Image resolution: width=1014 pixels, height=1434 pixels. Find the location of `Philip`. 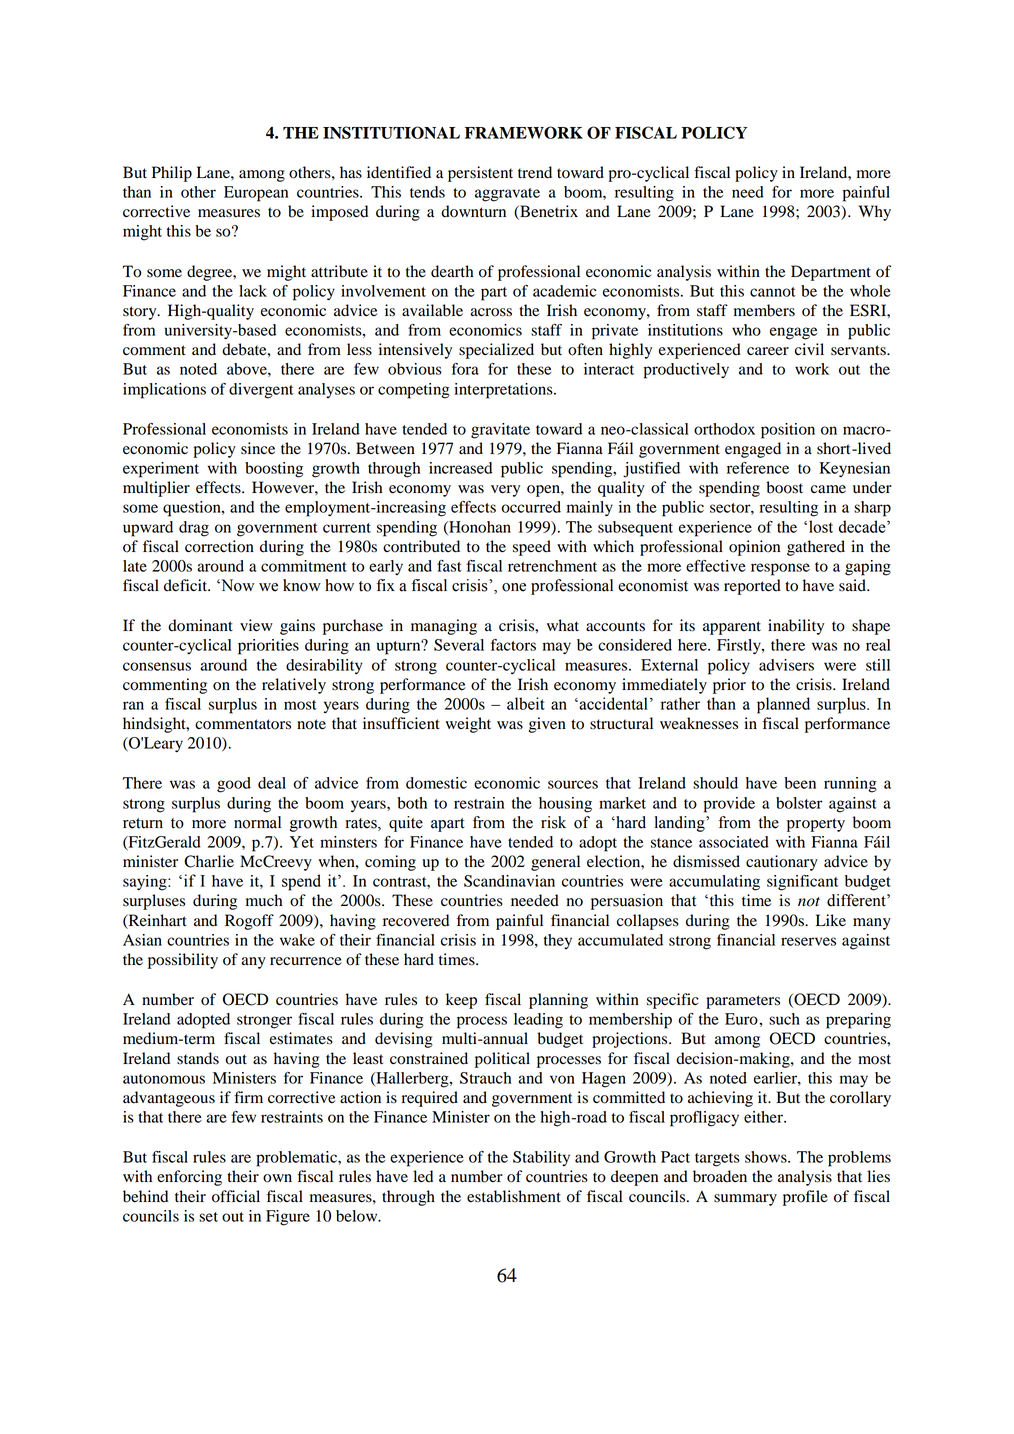

Philip is located at coordinates (172, 174).
